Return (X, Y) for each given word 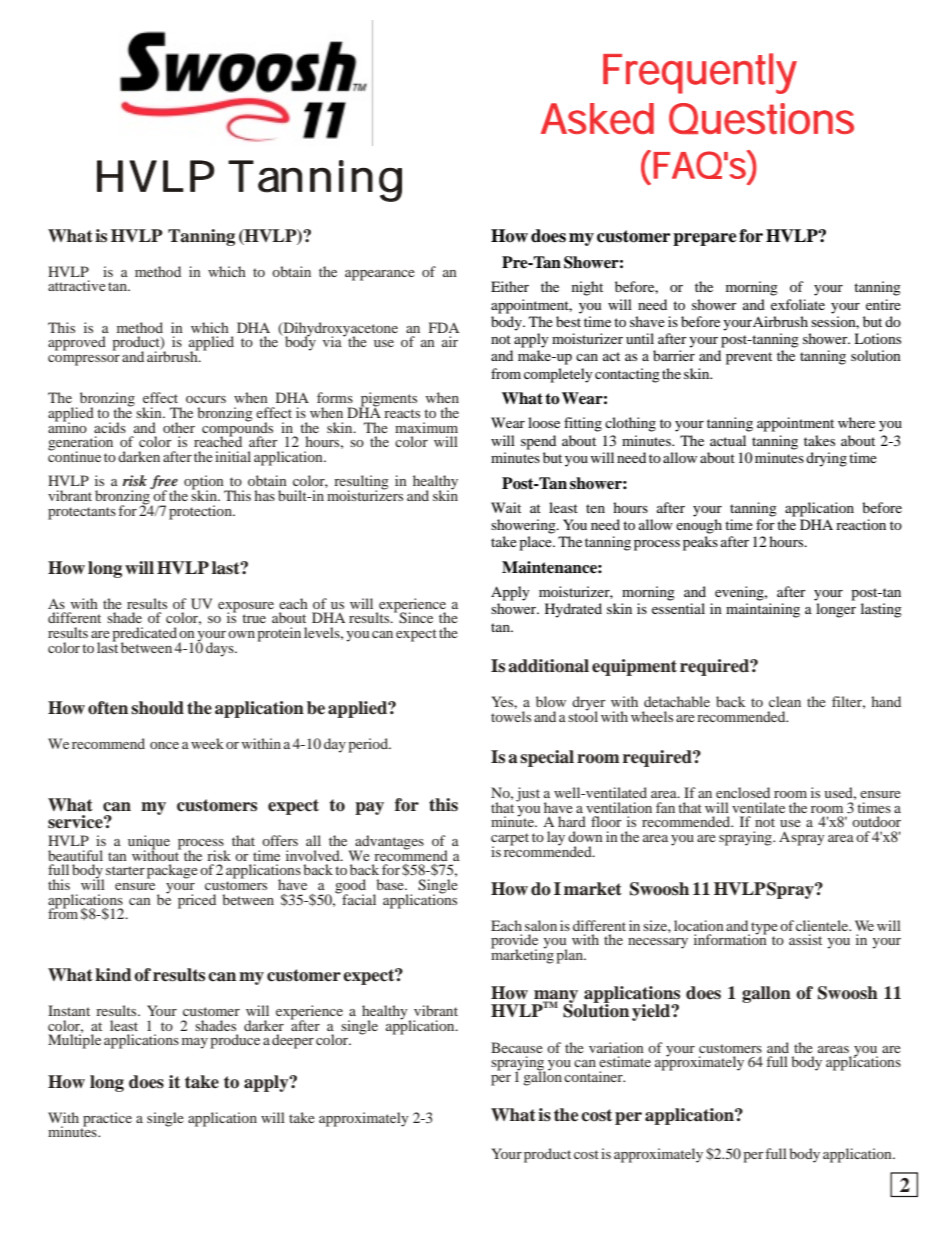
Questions (761, 118)
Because (517, 1047)
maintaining (763, 610)
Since (416, 618)
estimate (625, 1061)
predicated (144, 635)
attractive (77, 285)
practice (107, 1120)
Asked (597, 118)
